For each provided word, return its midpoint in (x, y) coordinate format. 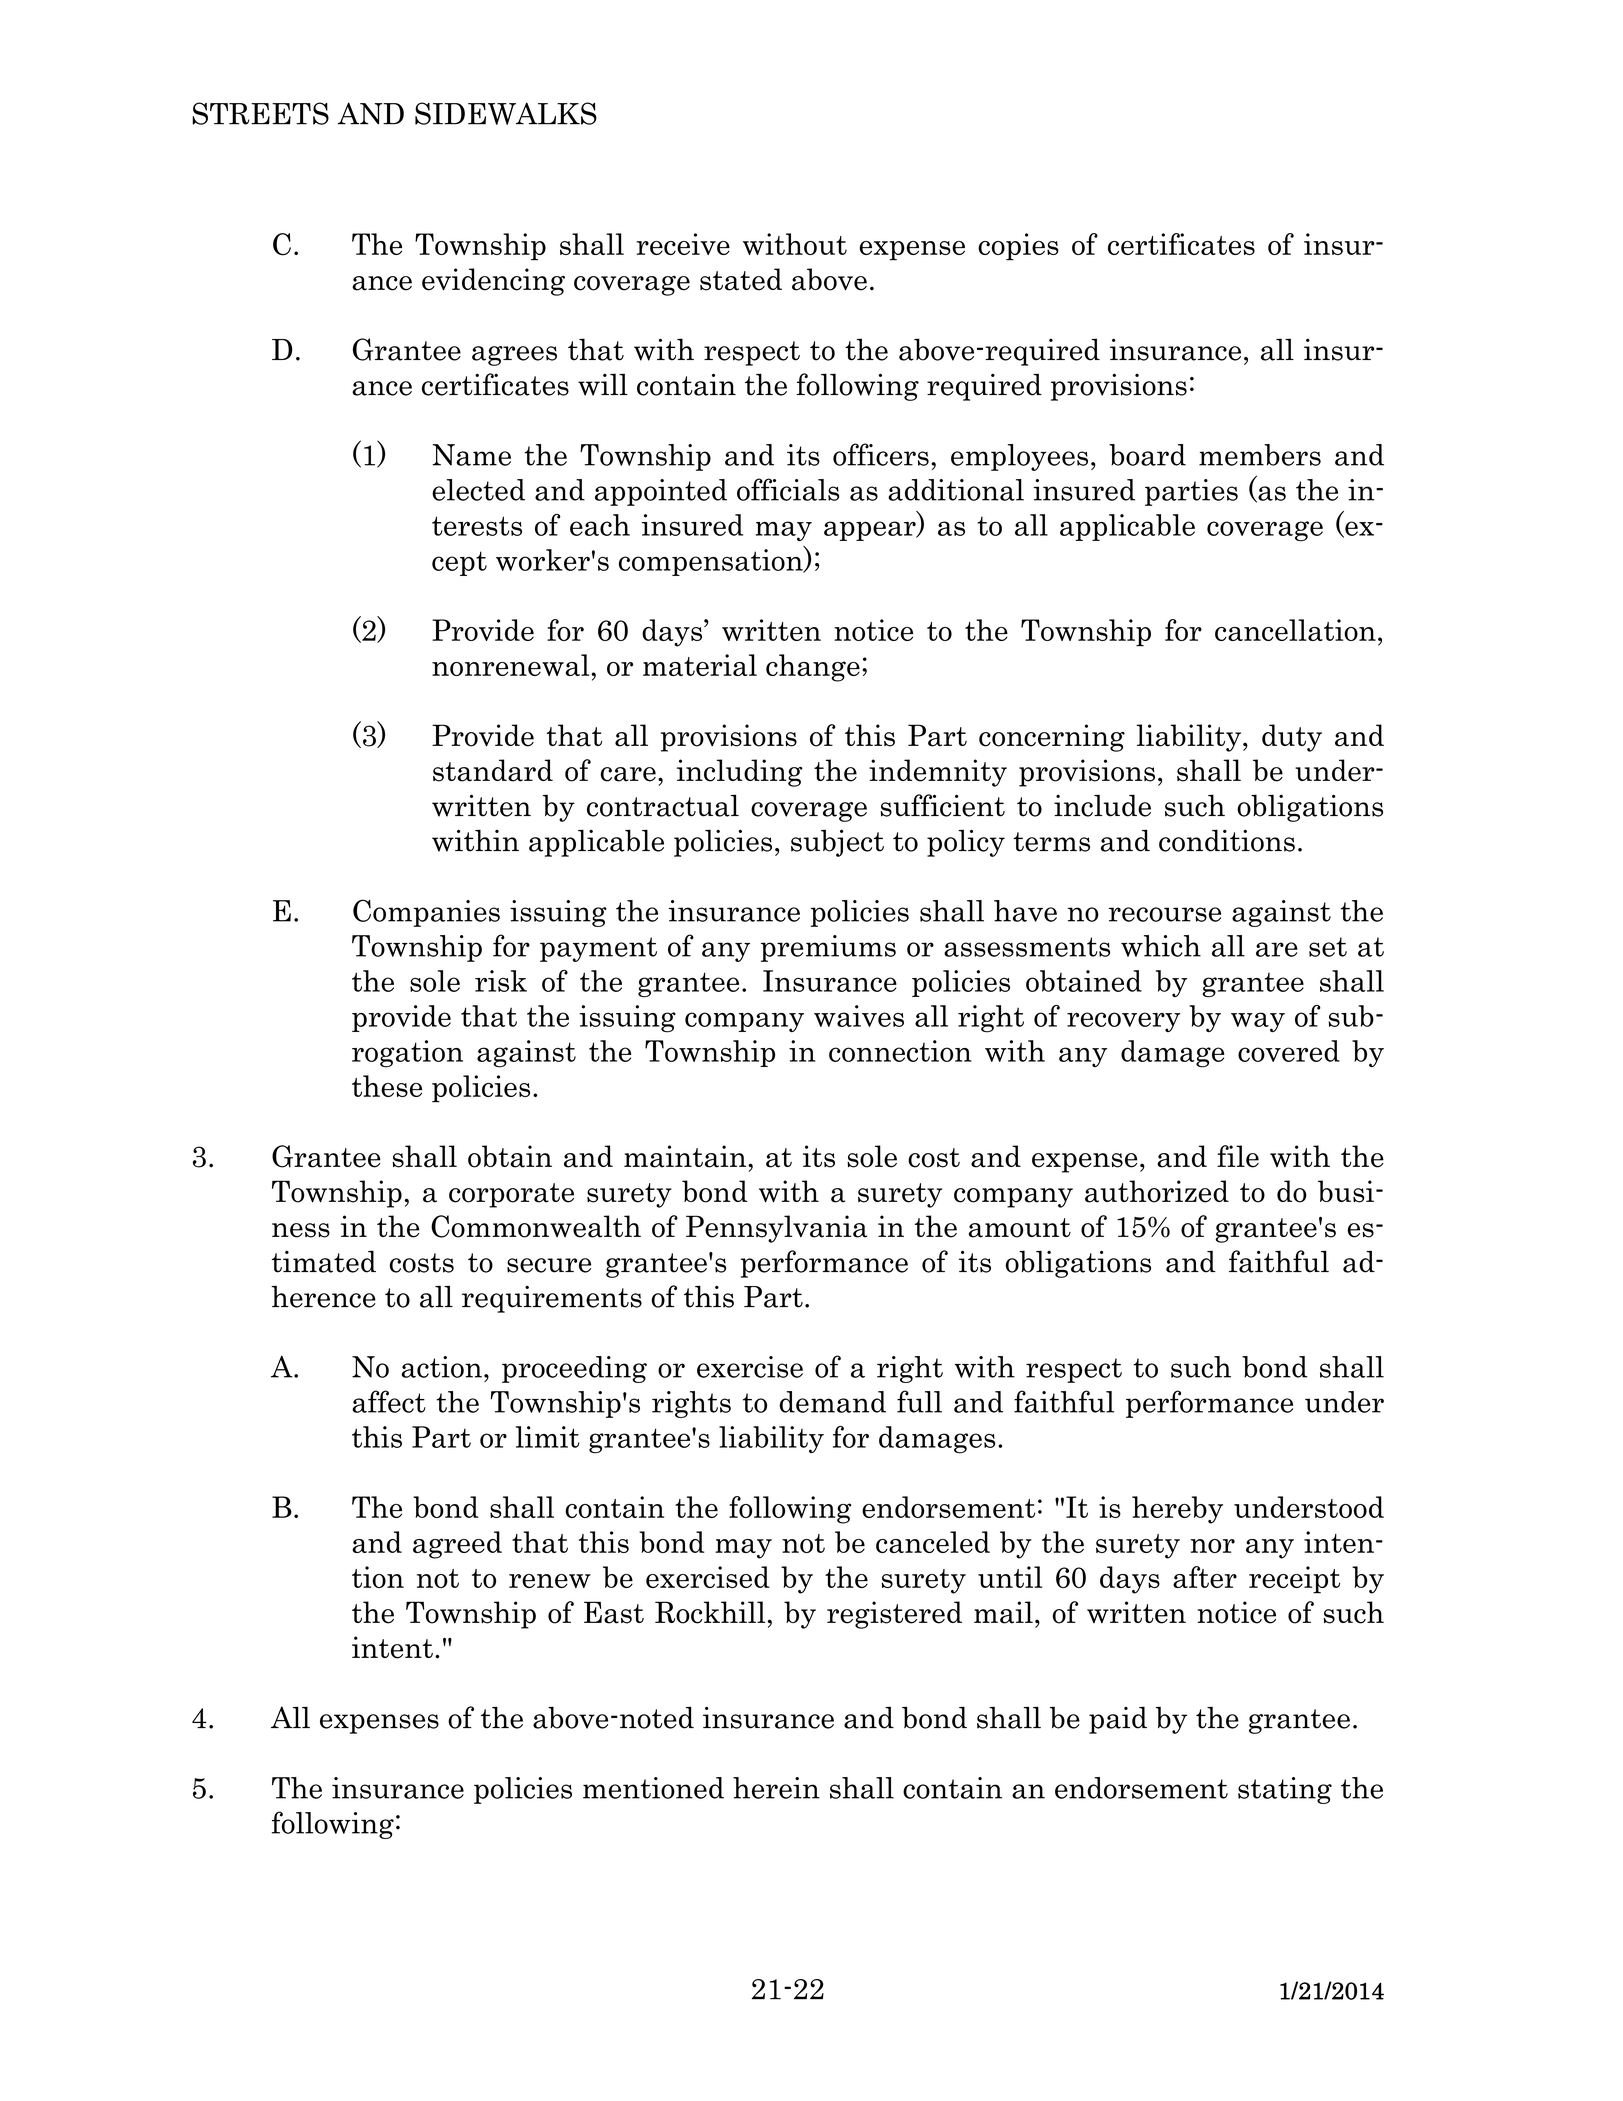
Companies (426, 913)
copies (1018, 247)
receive (683, 244)
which (1161, 946)
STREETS (260, 113)
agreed (457, 1545)
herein (776, 1788)
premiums (828, 948)
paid (1118, 1720)
